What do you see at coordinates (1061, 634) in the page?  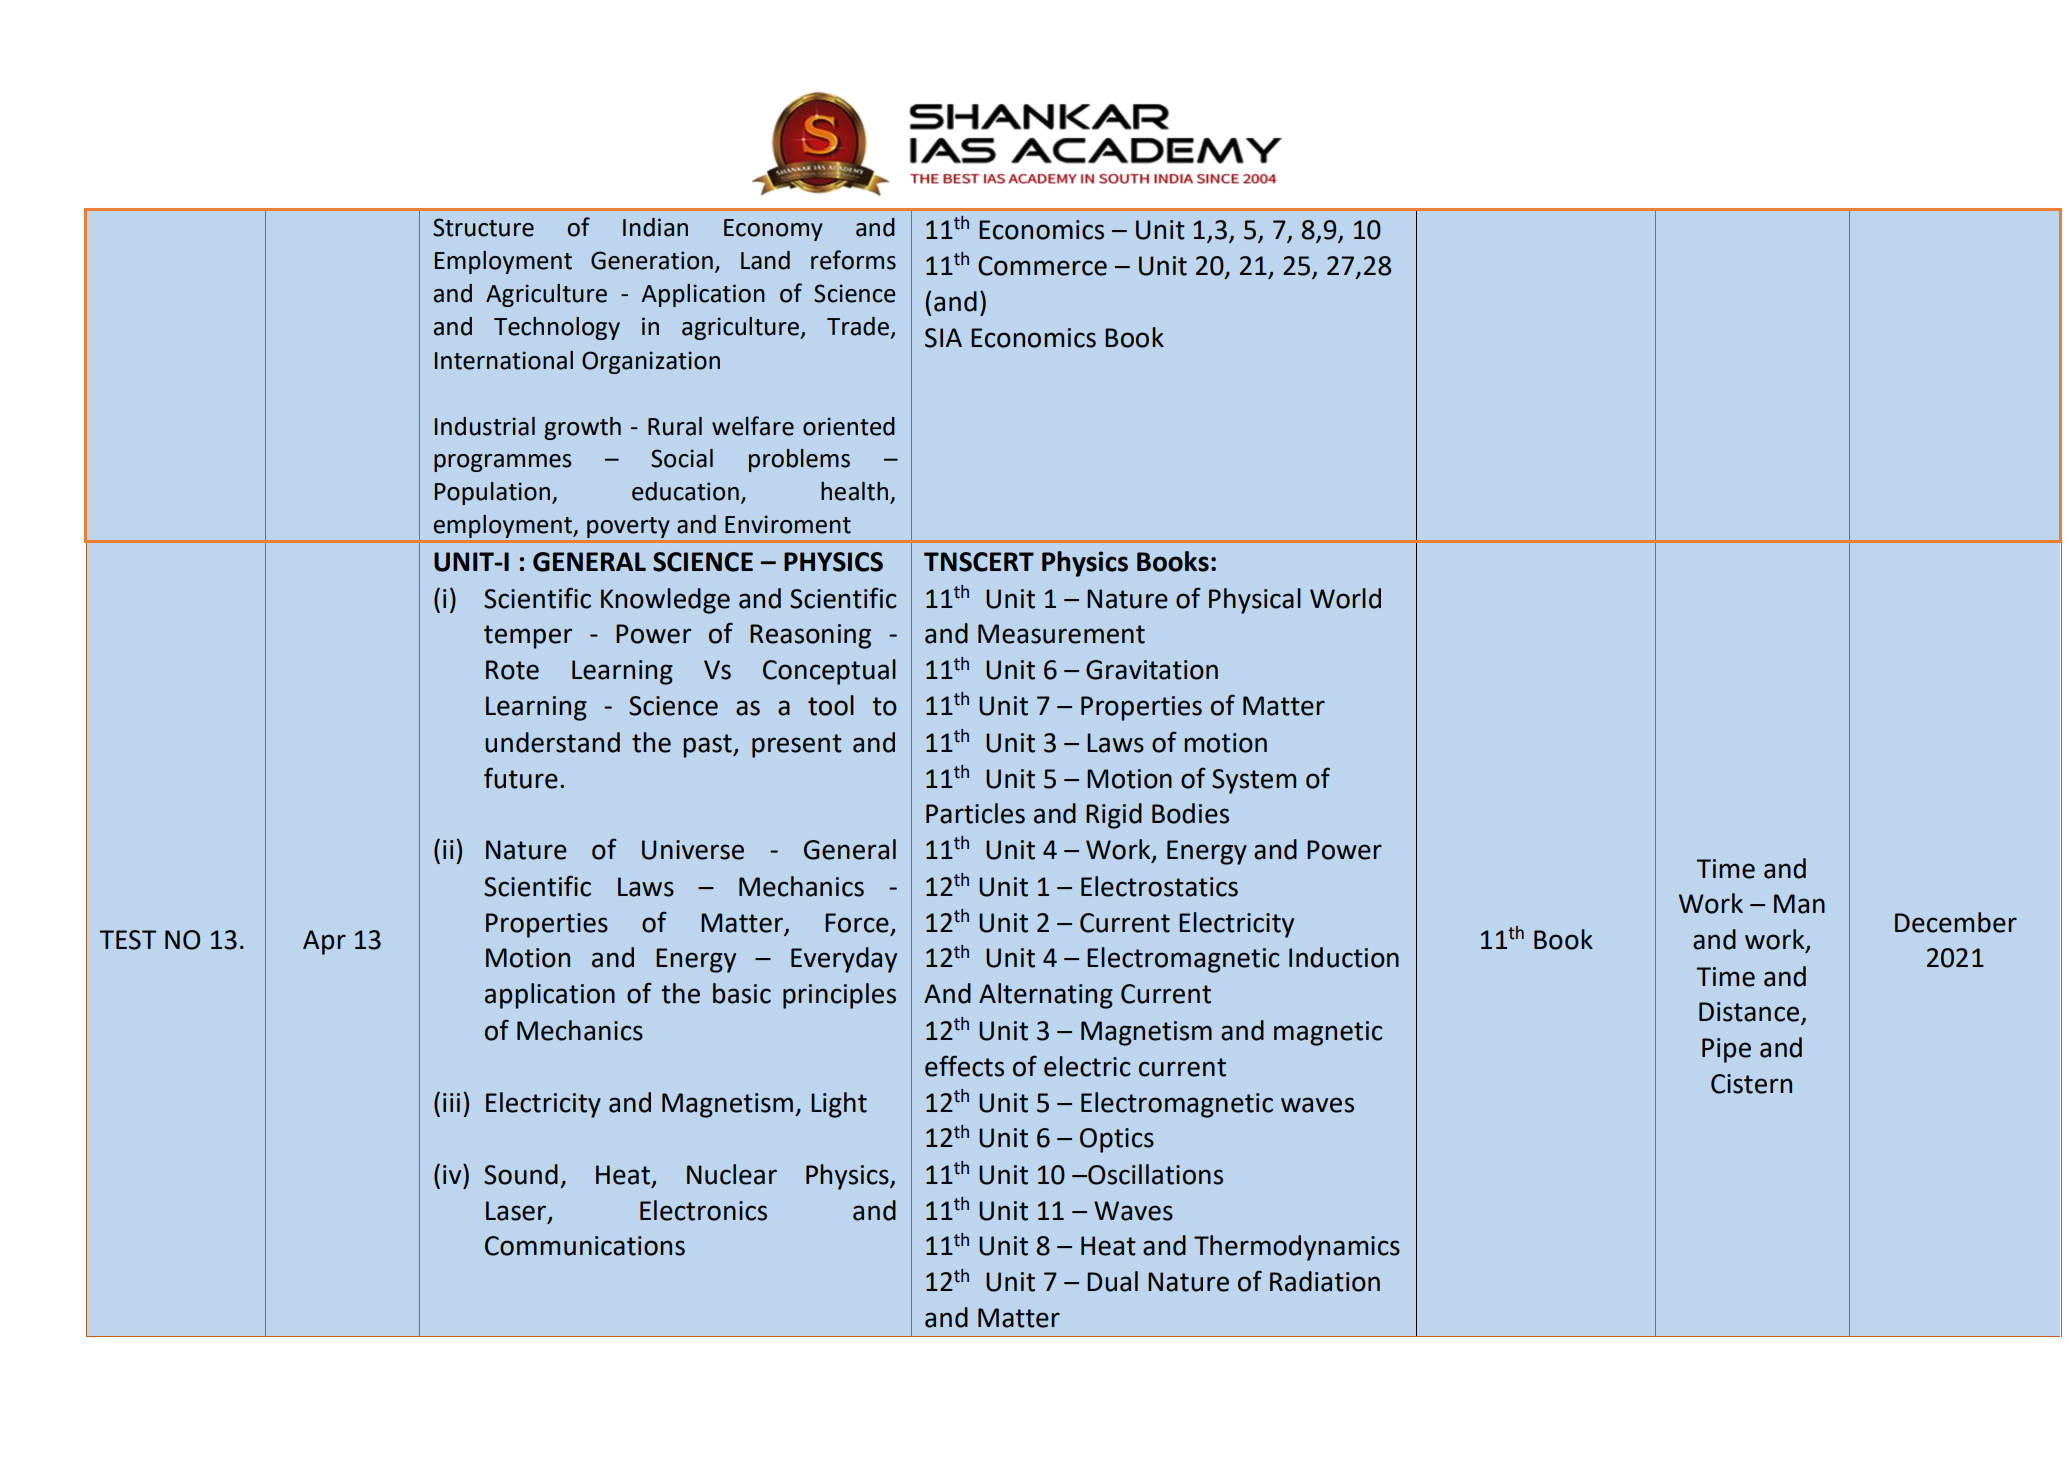 I see `Measurement` at bounding box center [1061, 634].
